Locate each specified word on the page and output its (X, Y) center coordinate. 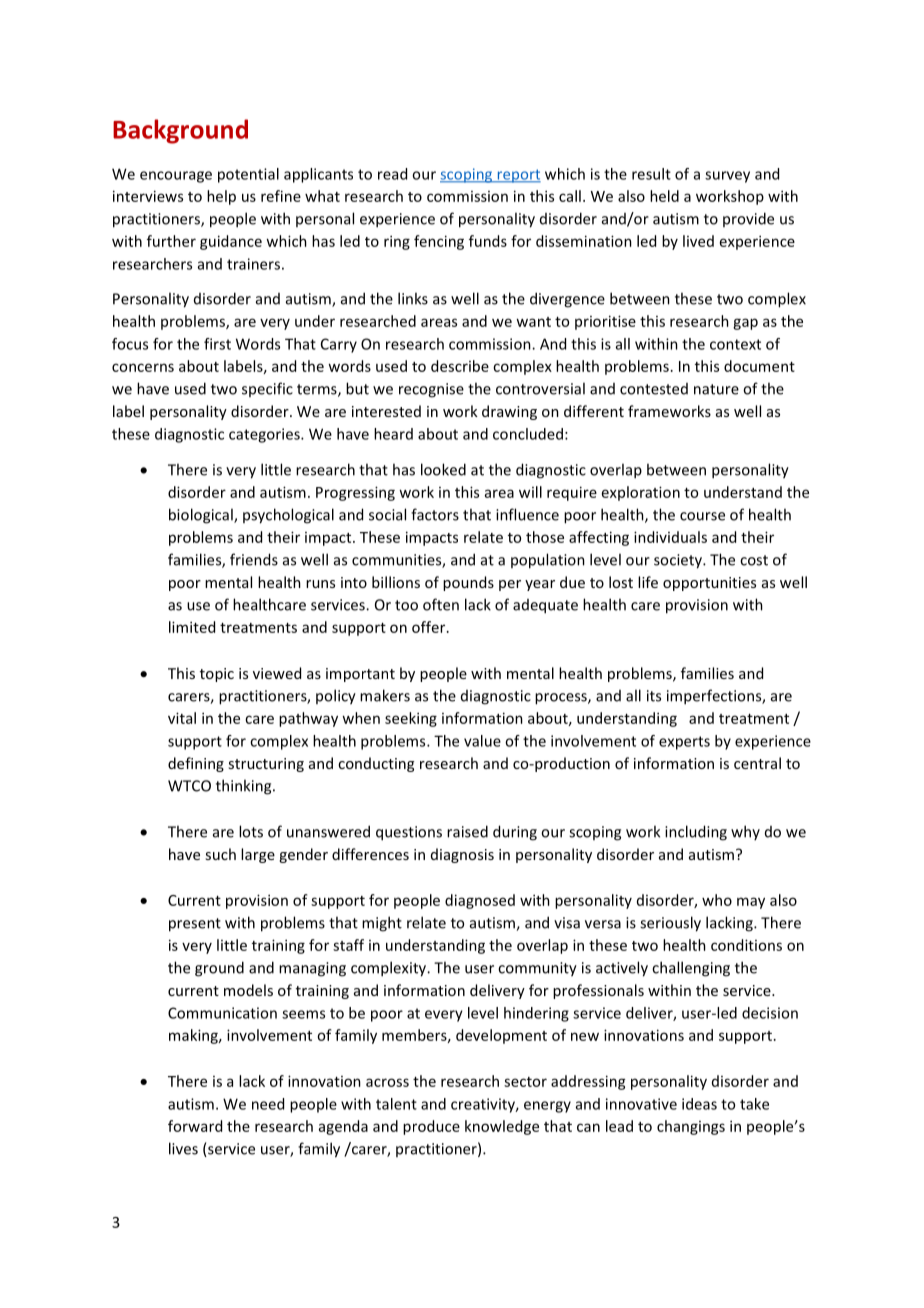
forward (195, 1126)
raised (467, 831)
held (664, 196)
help (221, 197)
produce (431, 1127)
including (696, 833)
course (702, 516)
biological (202, 516)
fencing (439, 242)
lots (251, 831)
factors (435, 514)
